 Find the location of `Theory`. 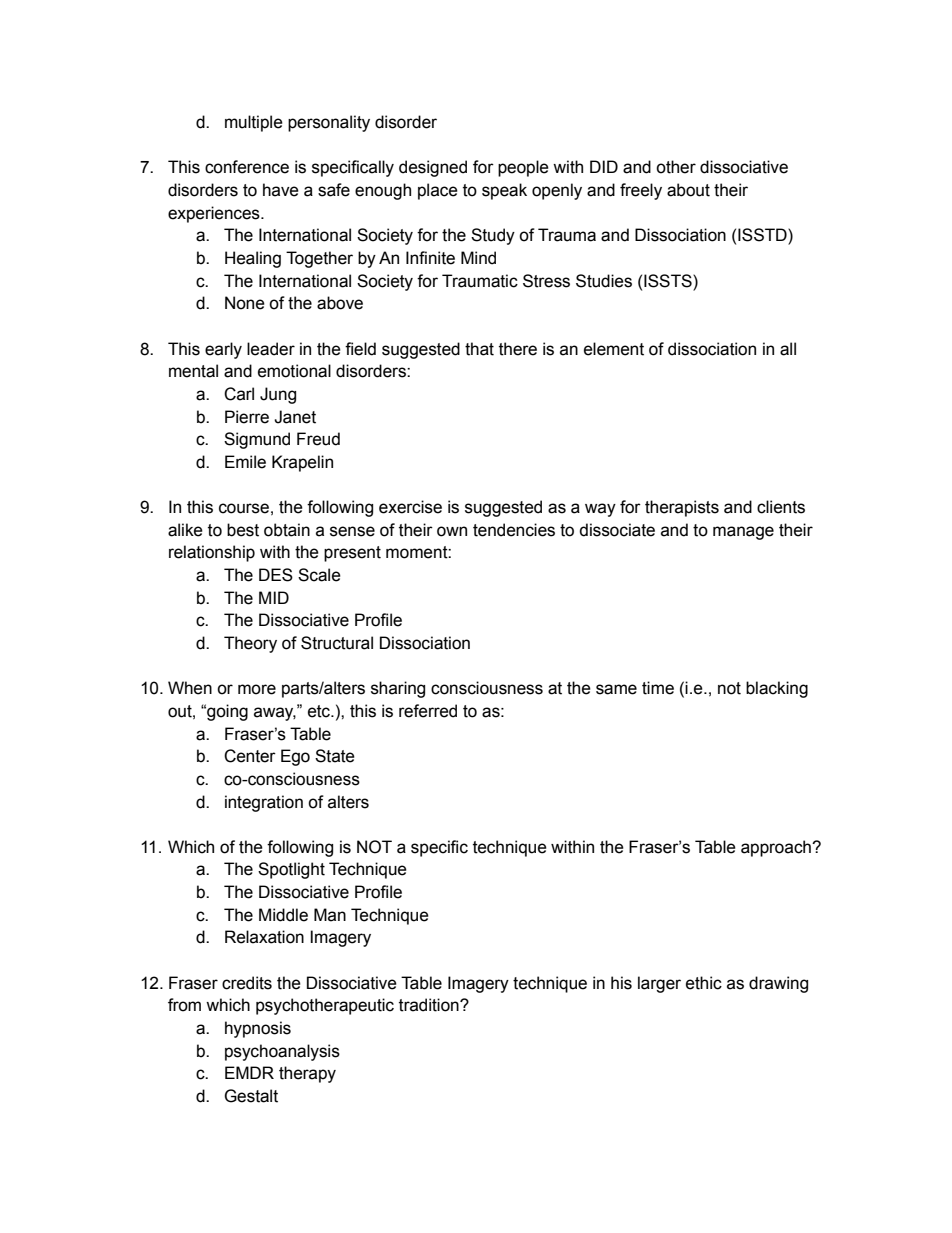

Theory is located at coordinates (250, 644).
